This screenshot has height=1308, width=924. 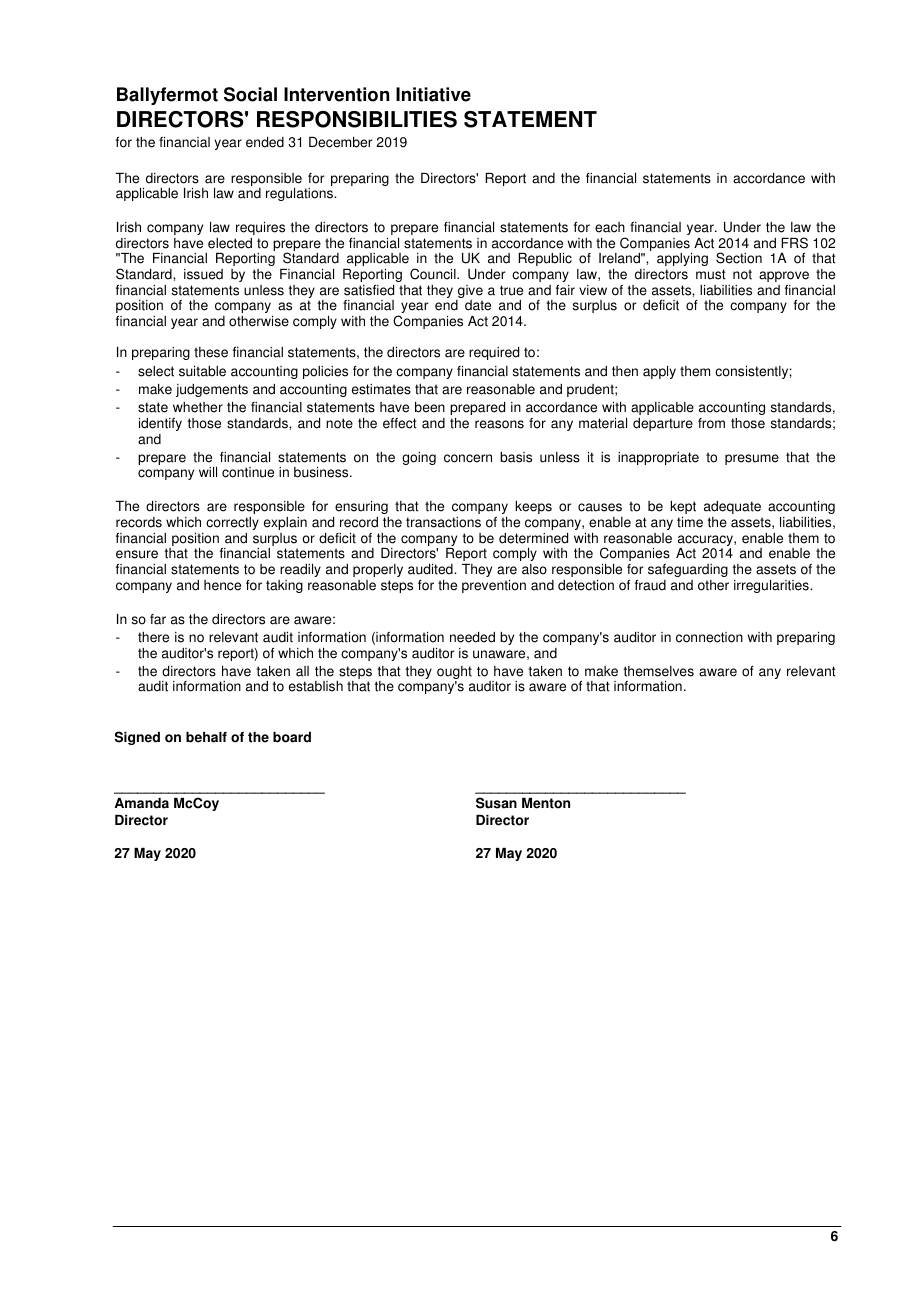 I want to click on presume, so click(x=752, y=459).
